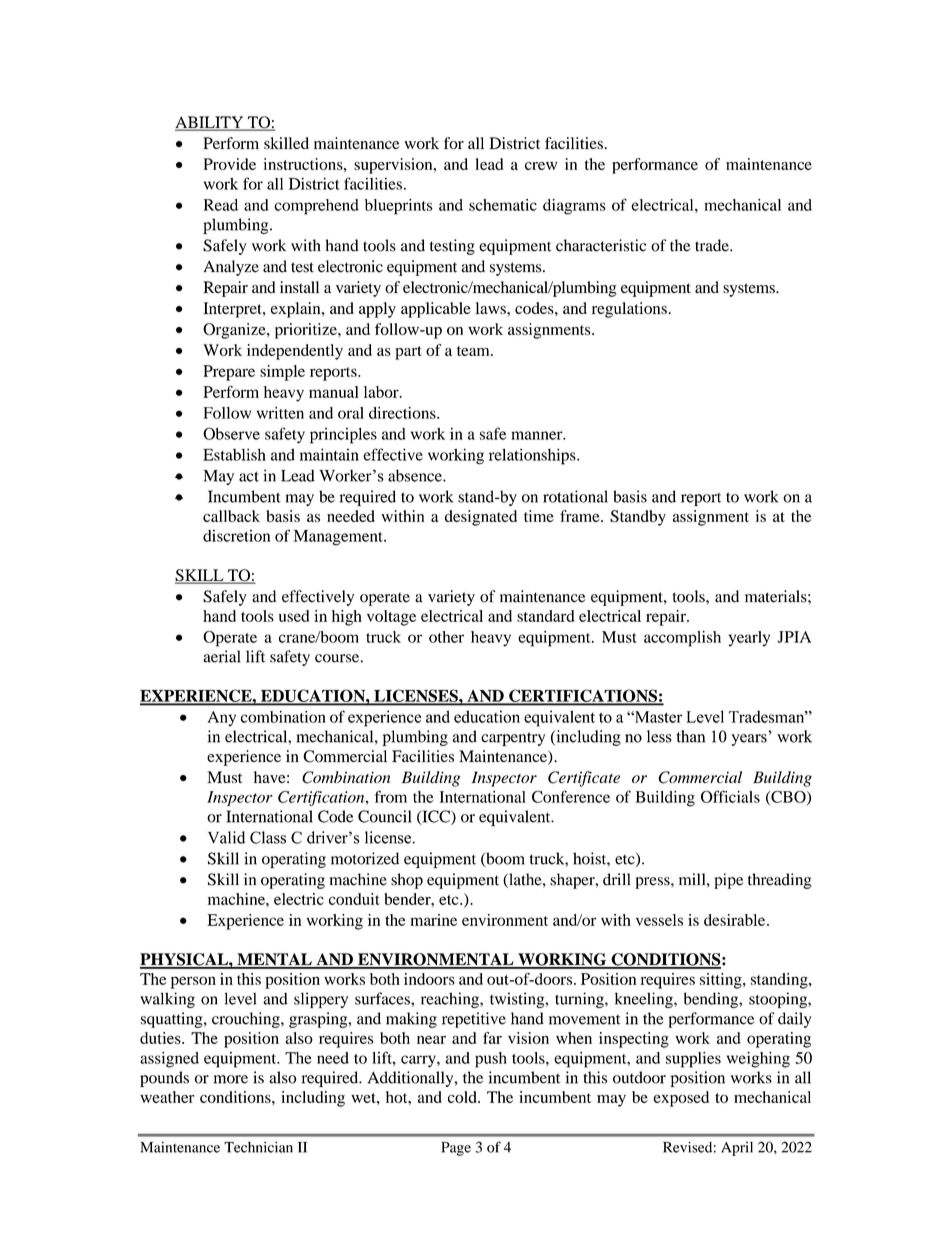  What do you see at coordinates (737, 1149) in the screenshot?
I see `April` at bounding box center [737, 1149].
